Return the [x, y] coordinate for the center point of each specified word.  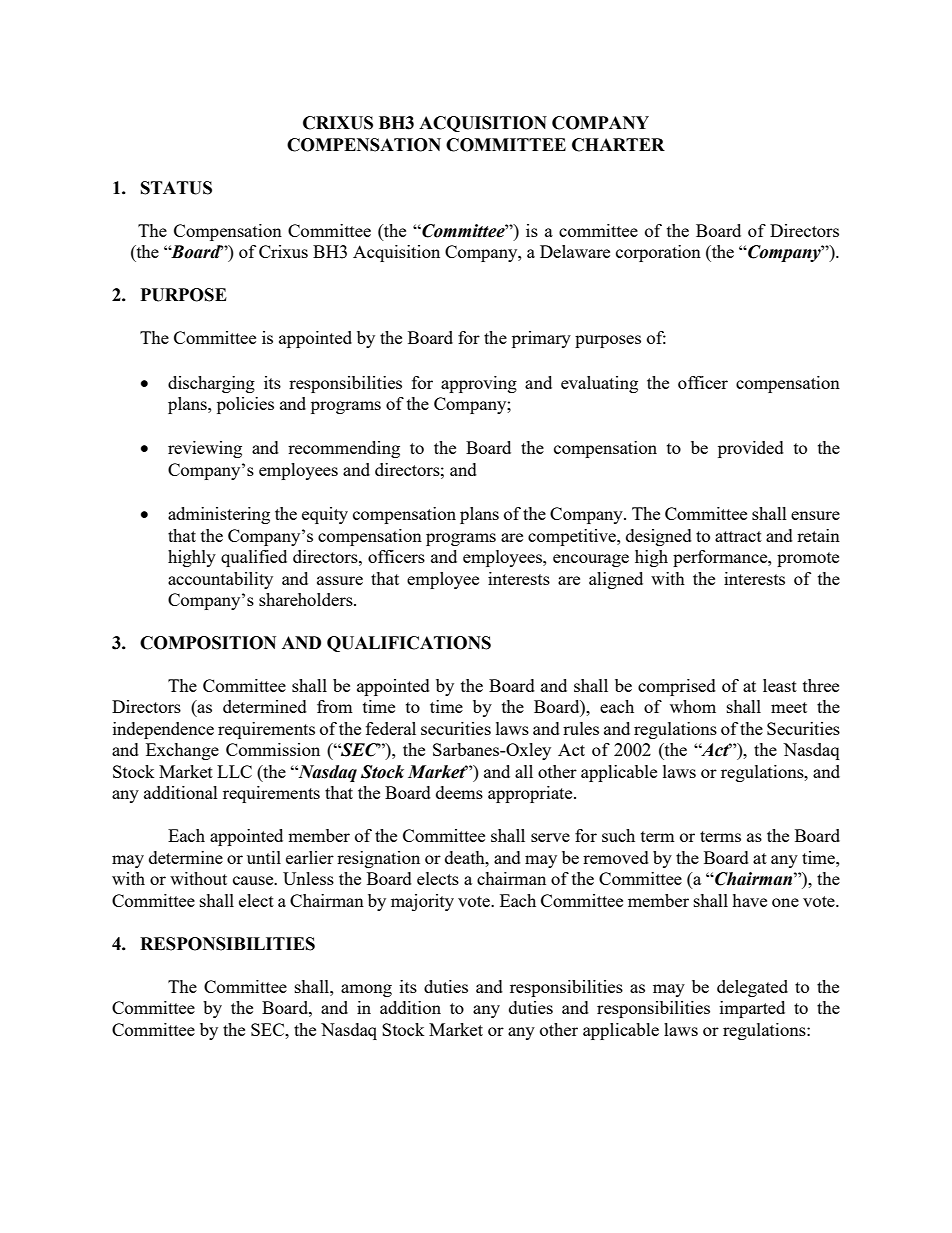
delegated [752, 988]
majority [422, 902]
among [366, 990]
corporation [658, 253]
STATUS [176, 188]
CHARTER [618, 145]
